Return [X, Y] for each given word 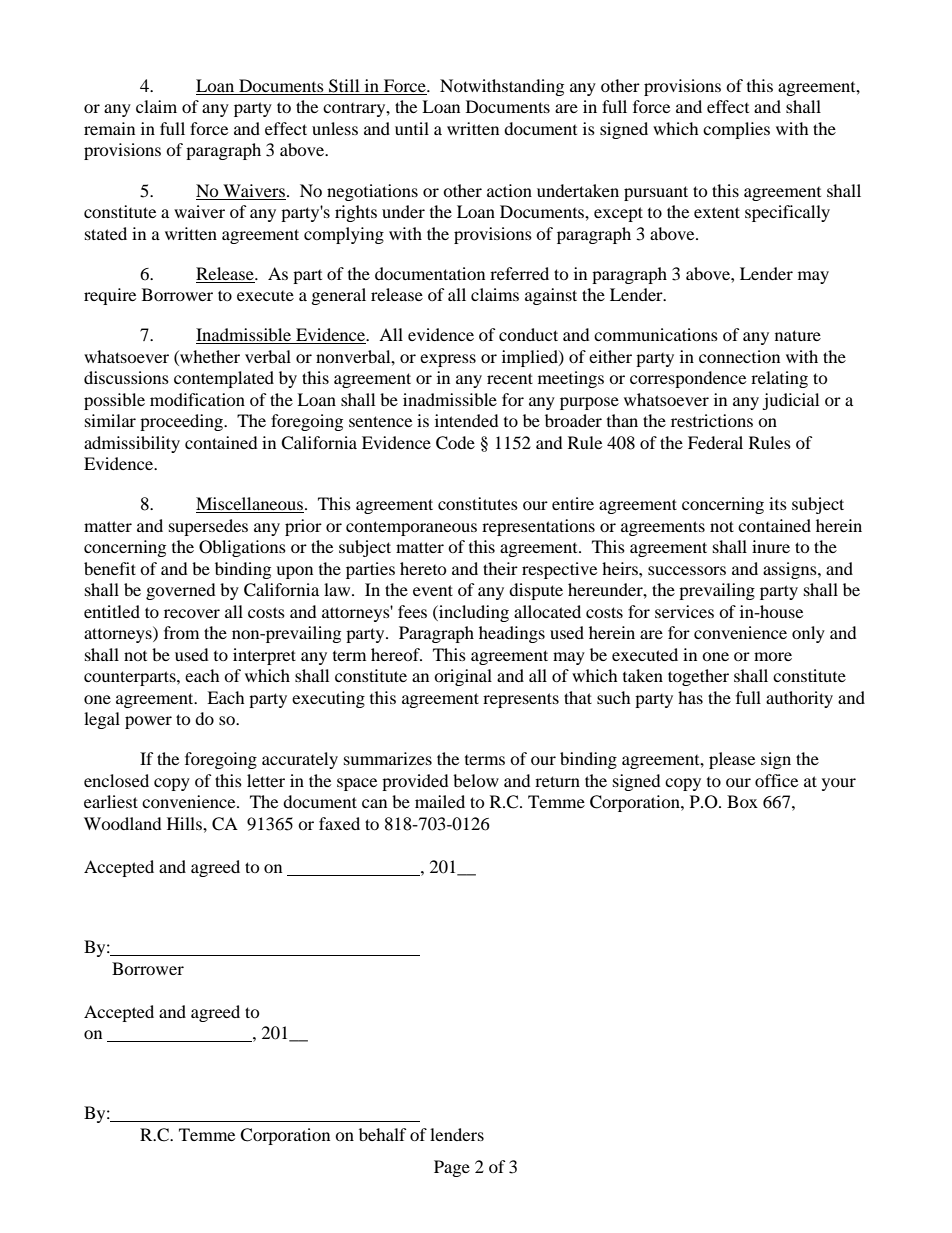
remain [109, 128]
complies [736, 130]
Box [742, 801]
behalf [383, 1134]
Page [452, 1168]
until [412, 128]
